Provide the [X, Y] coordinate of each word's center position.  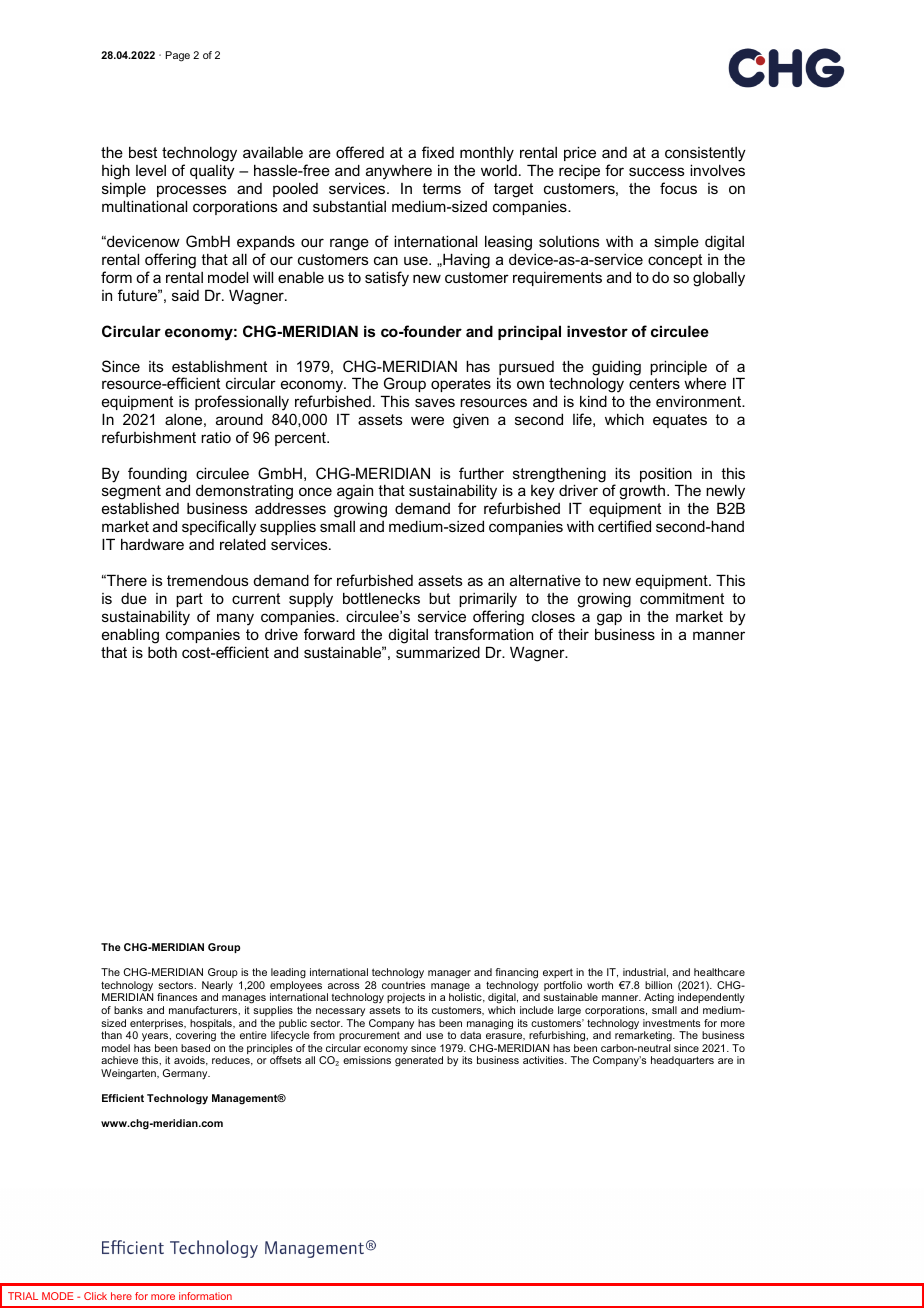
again [355, 494]
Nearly [217, 987]
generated [419, 1061]
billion [658, 985]
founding [157, 475]
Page [178, 56]
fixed [438, 152]
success [656, 171]
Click [95, 1296]
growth [643, 492]
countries [403, 985]
